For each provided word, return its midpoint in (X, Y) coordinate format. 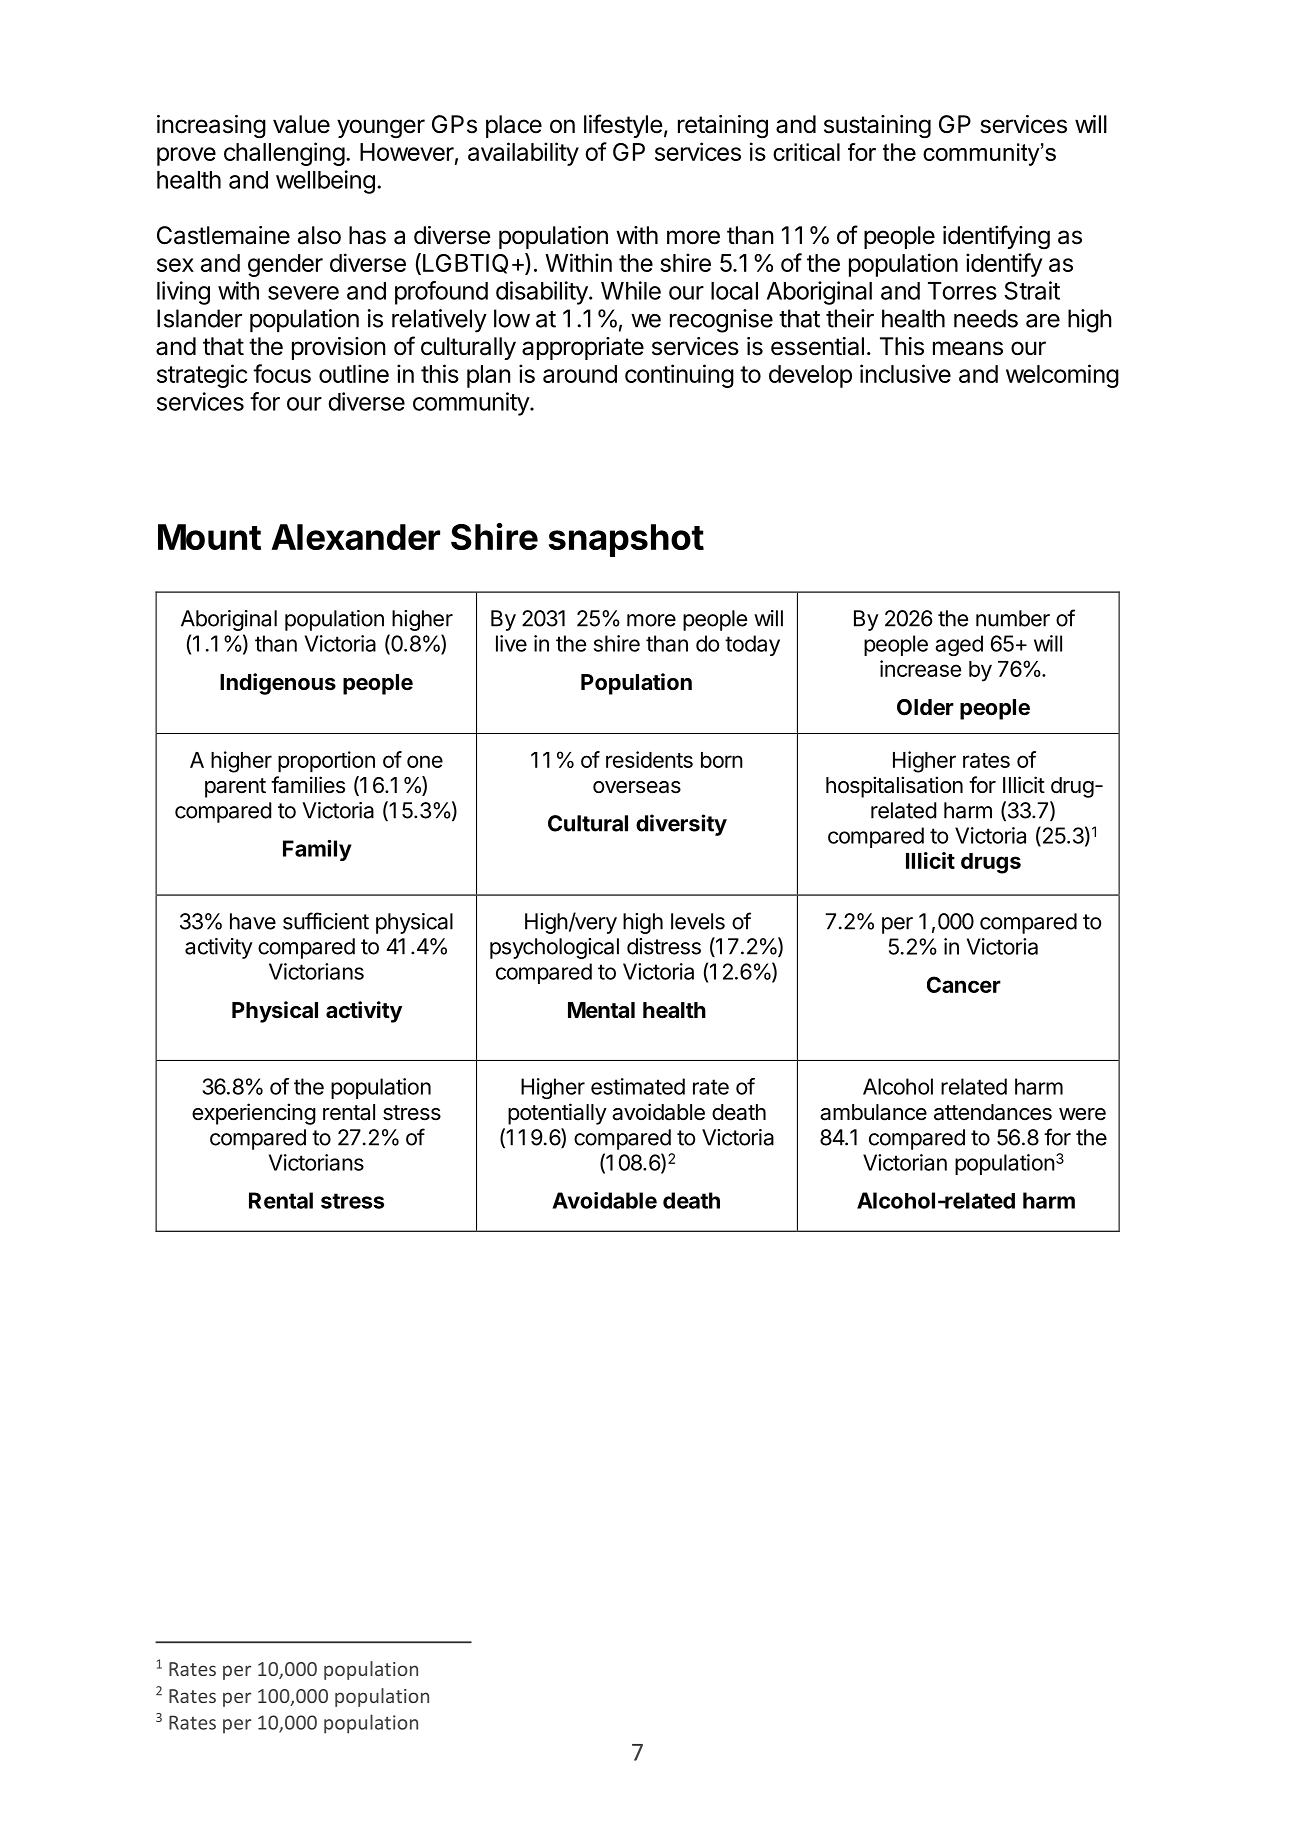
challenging (284, 154)
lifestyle (623, 126)
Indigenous (278, 684)
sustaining (877, 127)
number (1013, 618)
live (511, 643)
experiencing (254, 1114)
